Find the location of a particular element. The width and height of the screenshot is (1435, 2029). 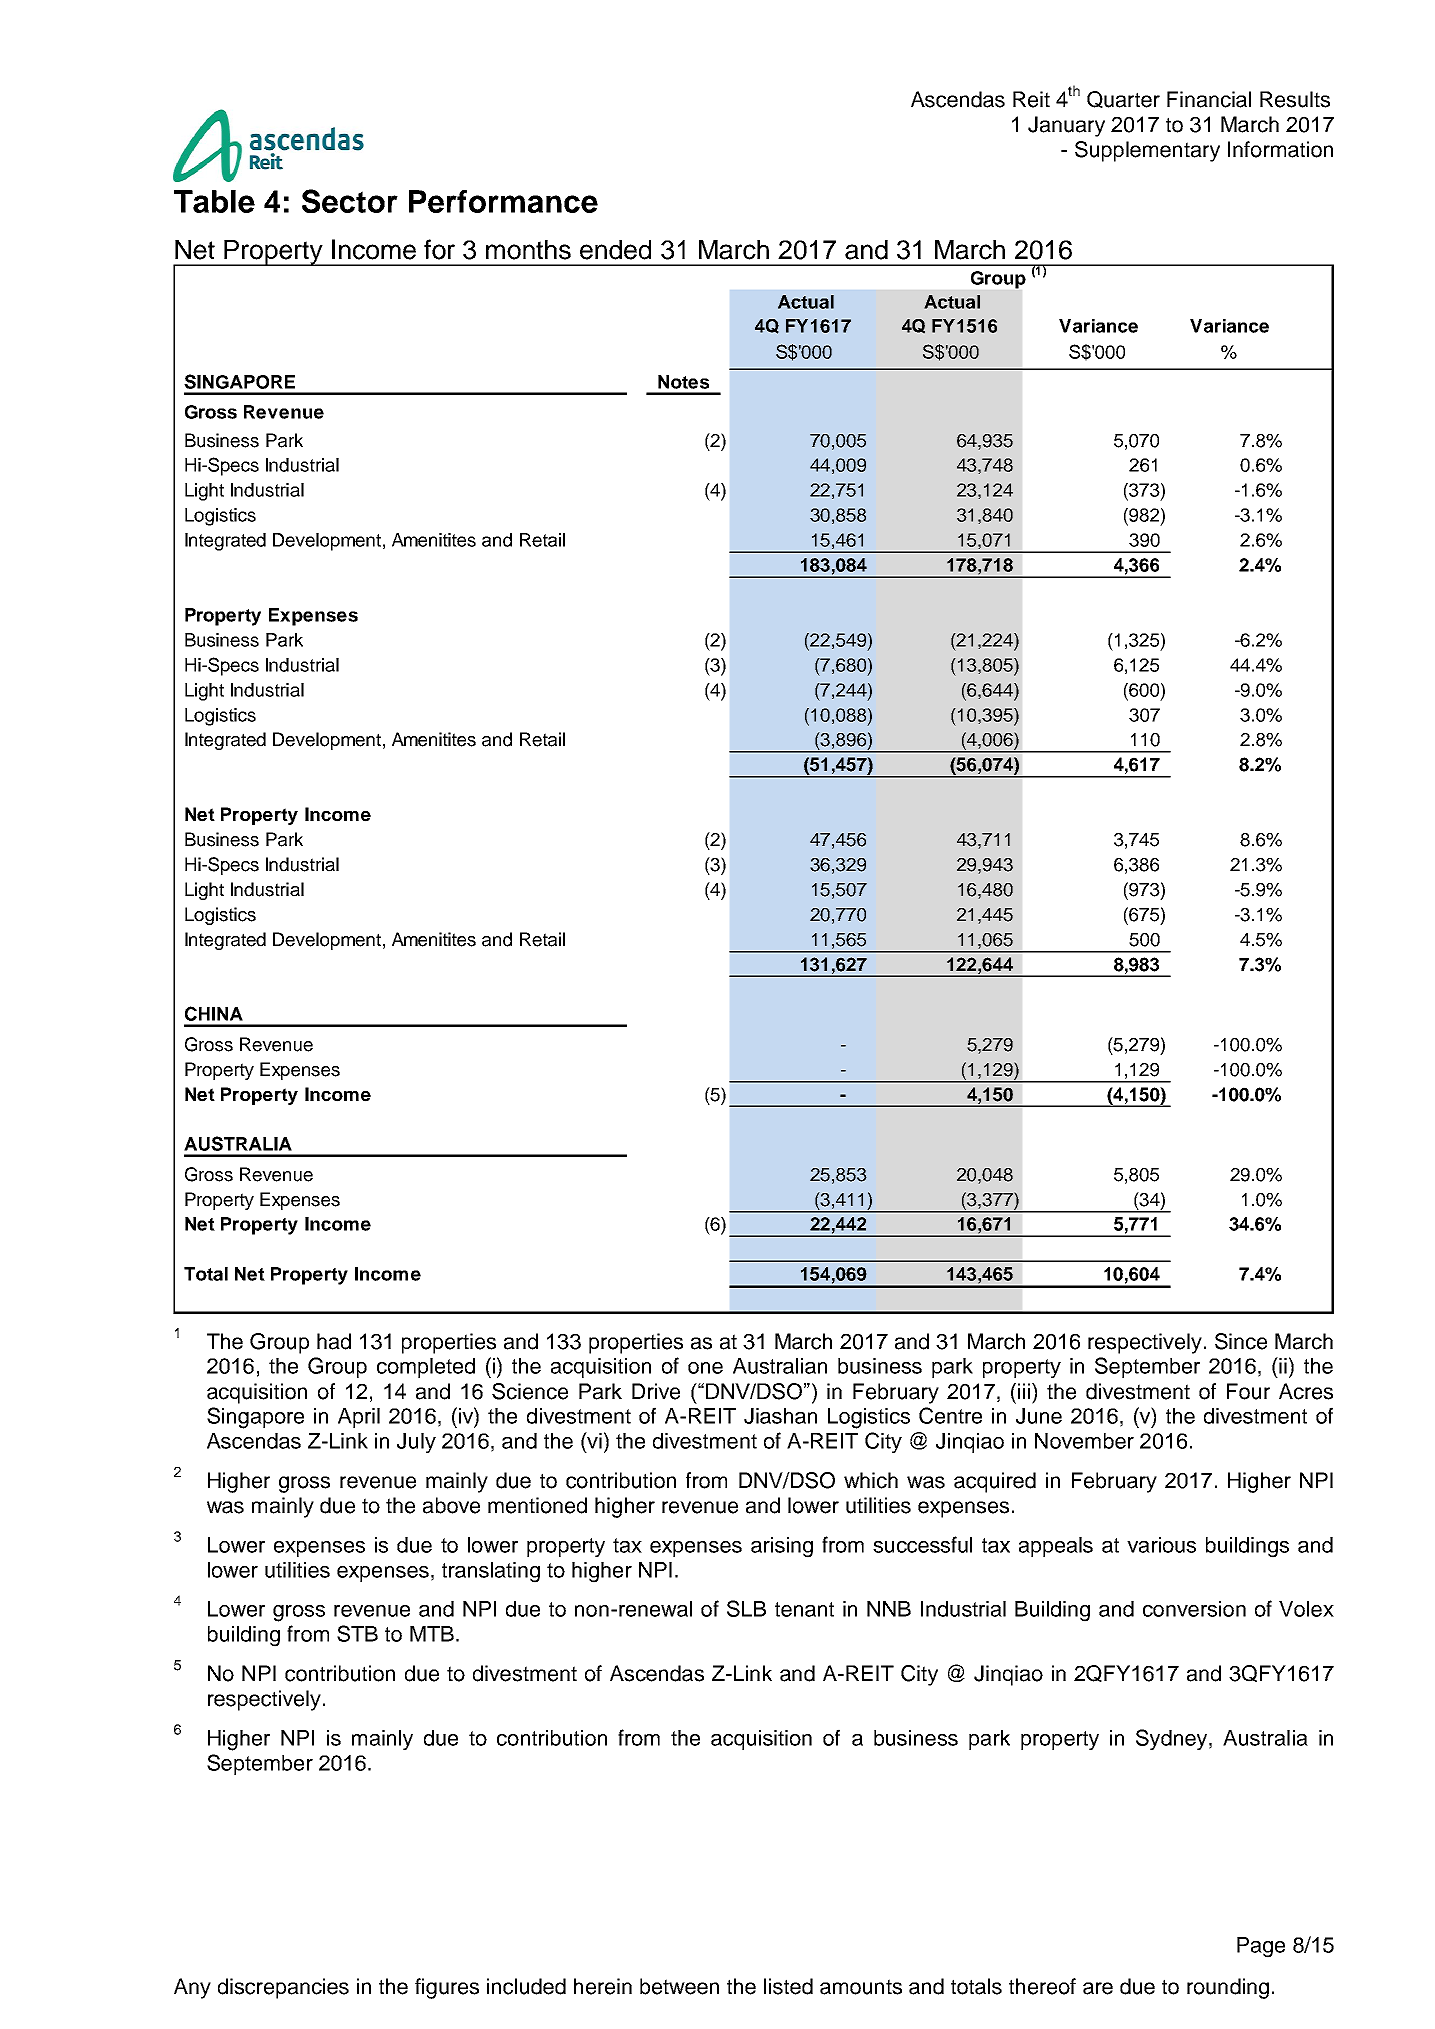

months is located at coordinates (528, 250).
